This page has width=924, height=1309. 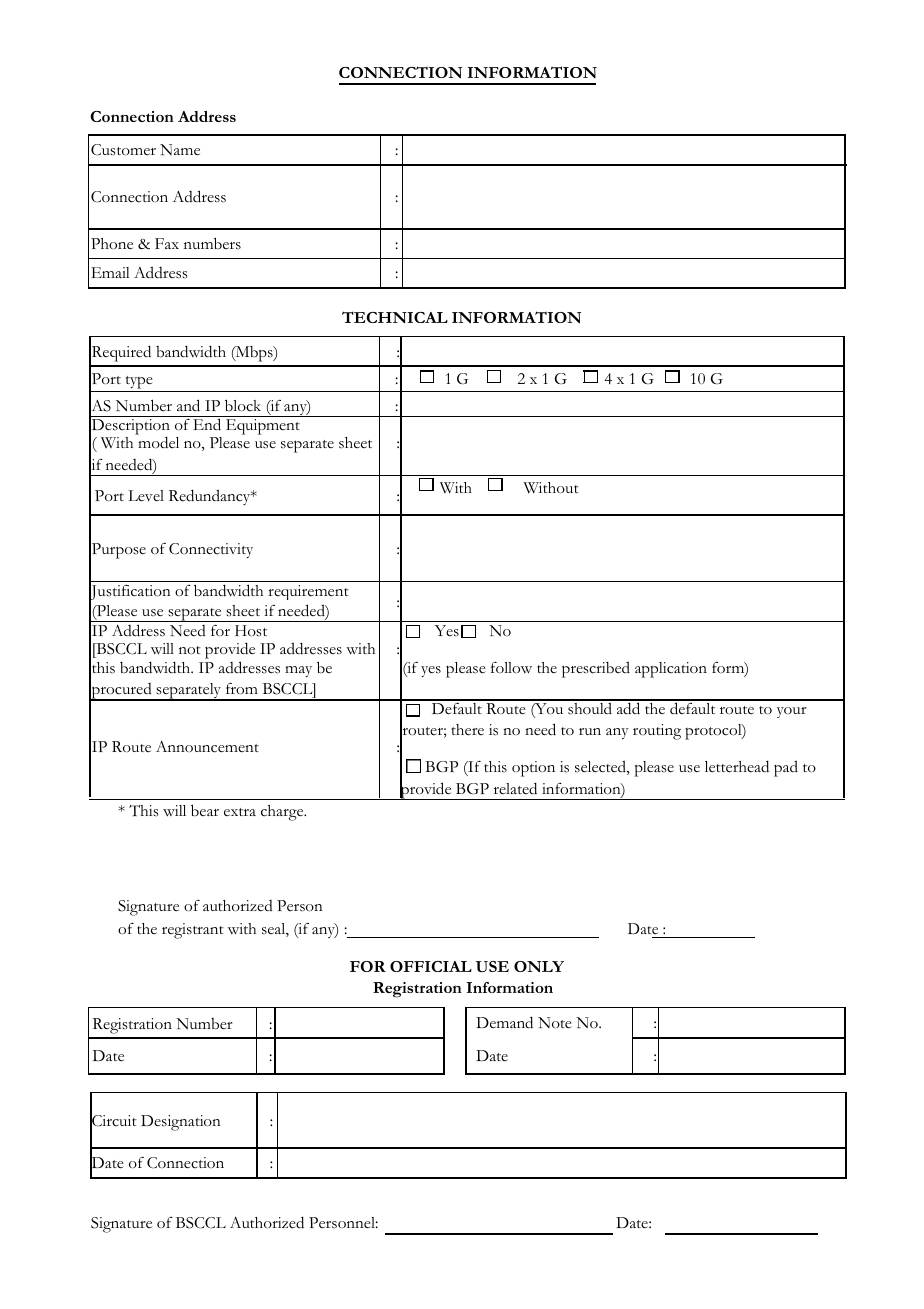 What do you see at coordinates (511, 668) in the page?
I see `follow` at bounding box center [511, 668].
